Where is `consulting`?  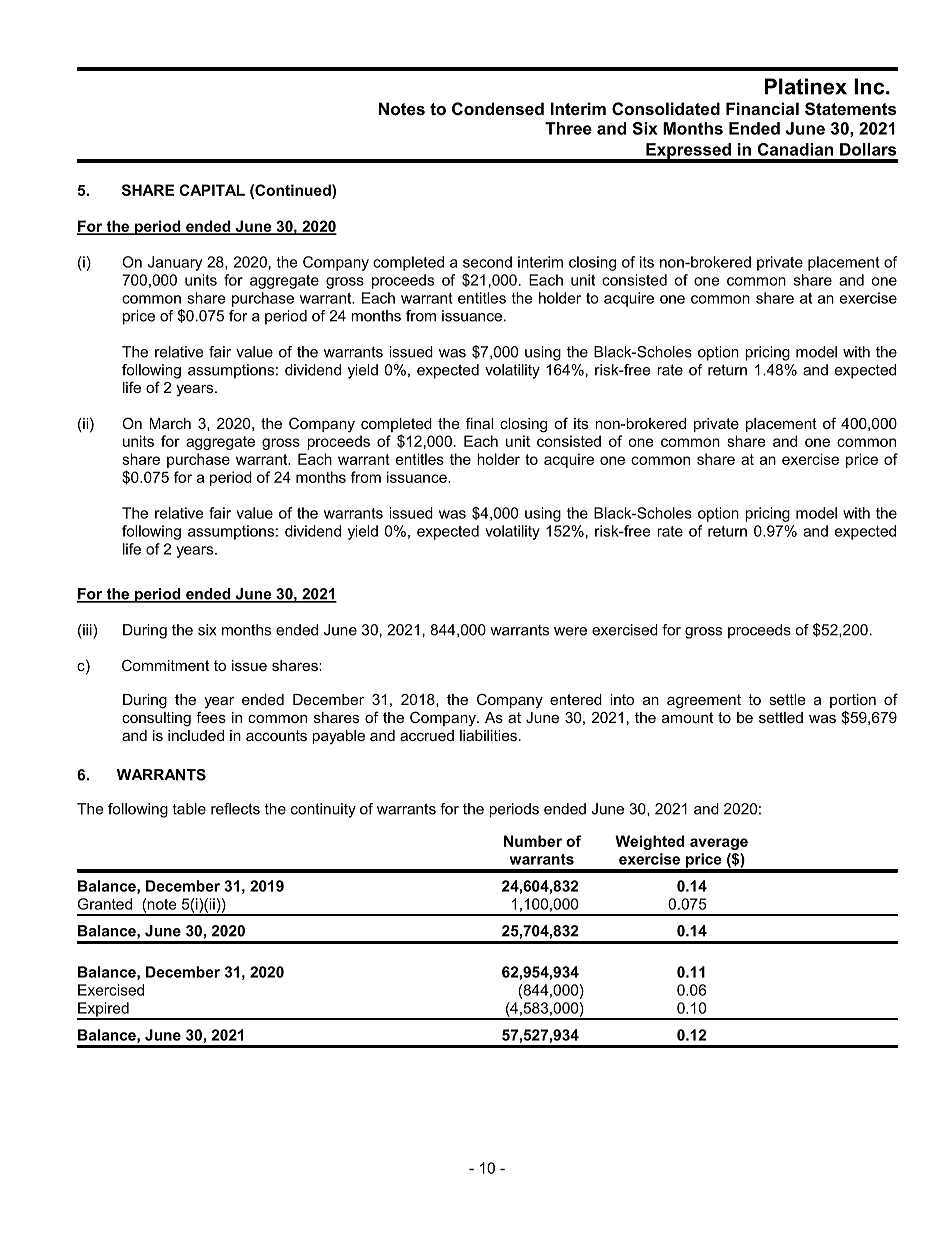
consulting is located at coordinates (156, 719).
